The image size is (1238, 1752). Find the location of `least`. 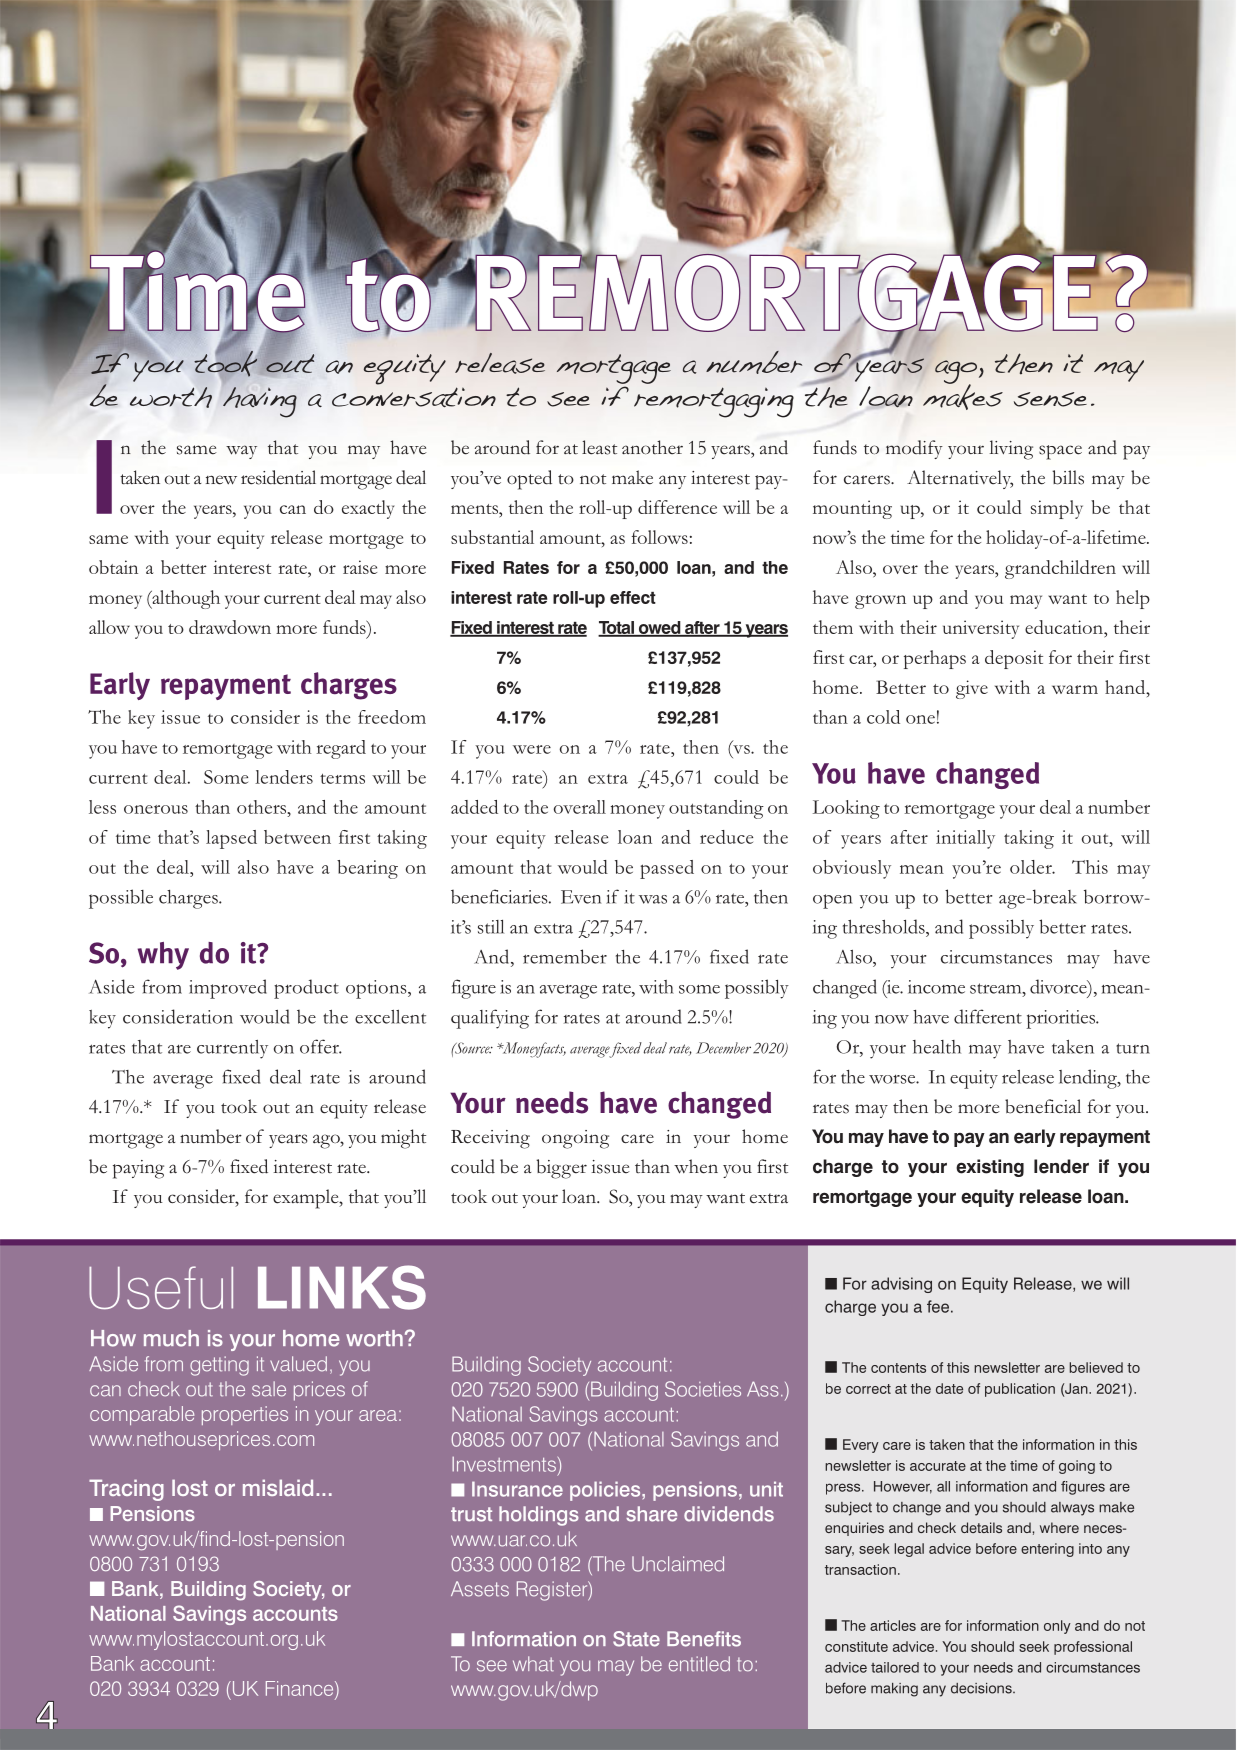

least is located at coordinates (599, 447).
